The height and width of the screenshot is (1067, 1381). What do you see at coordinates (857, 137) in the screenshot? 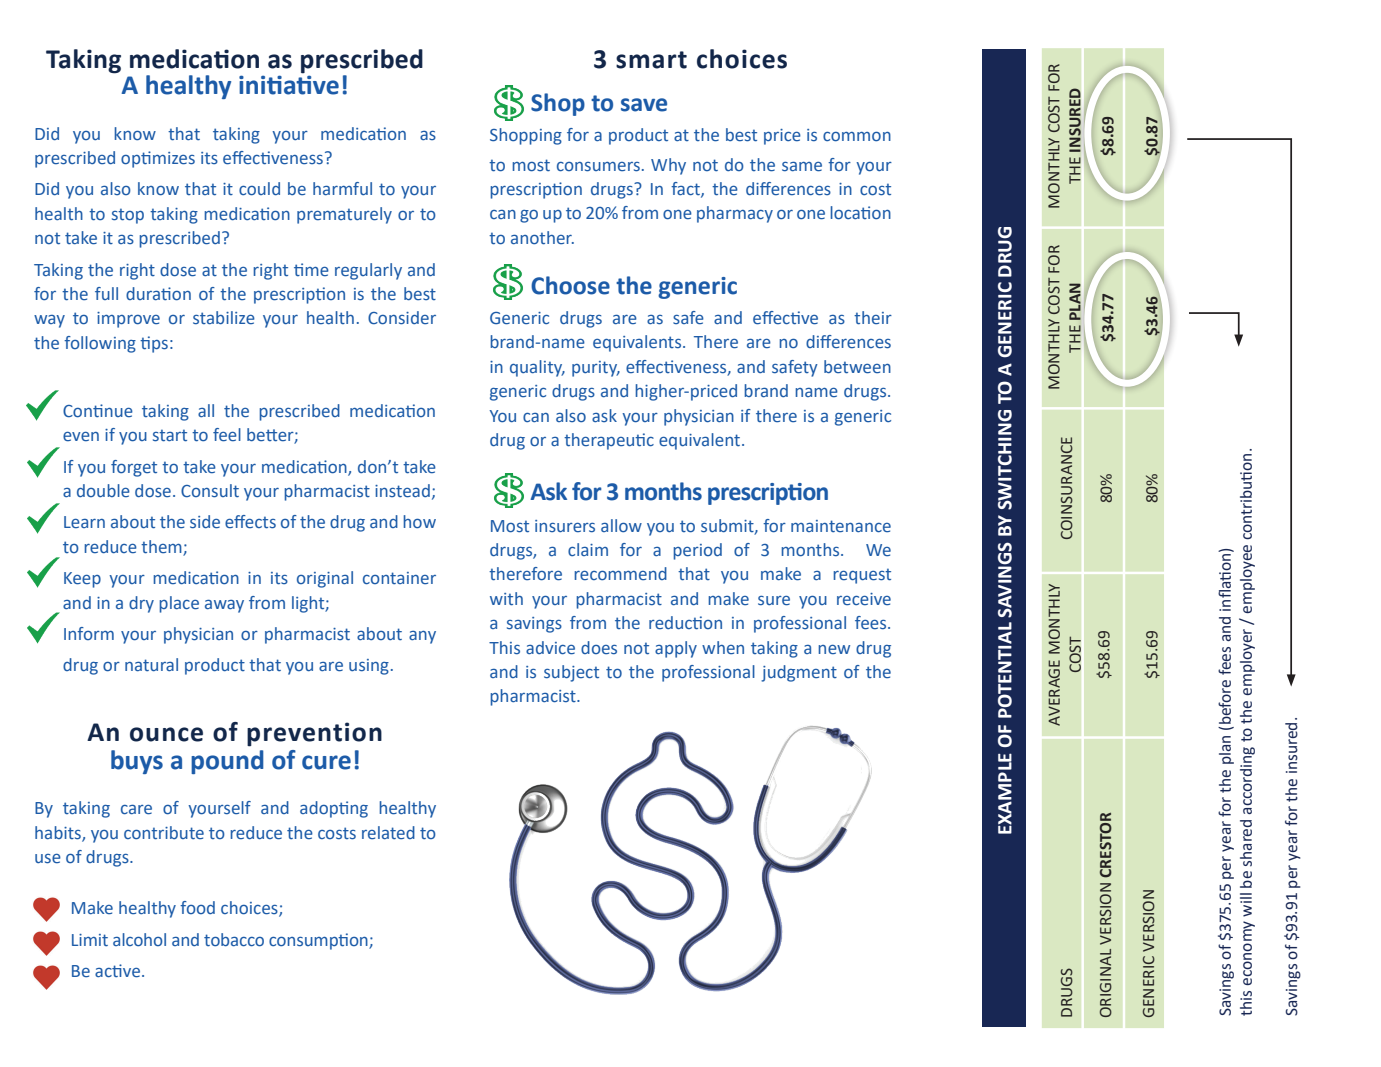
I see `common` at bounding box center [857, 137].
